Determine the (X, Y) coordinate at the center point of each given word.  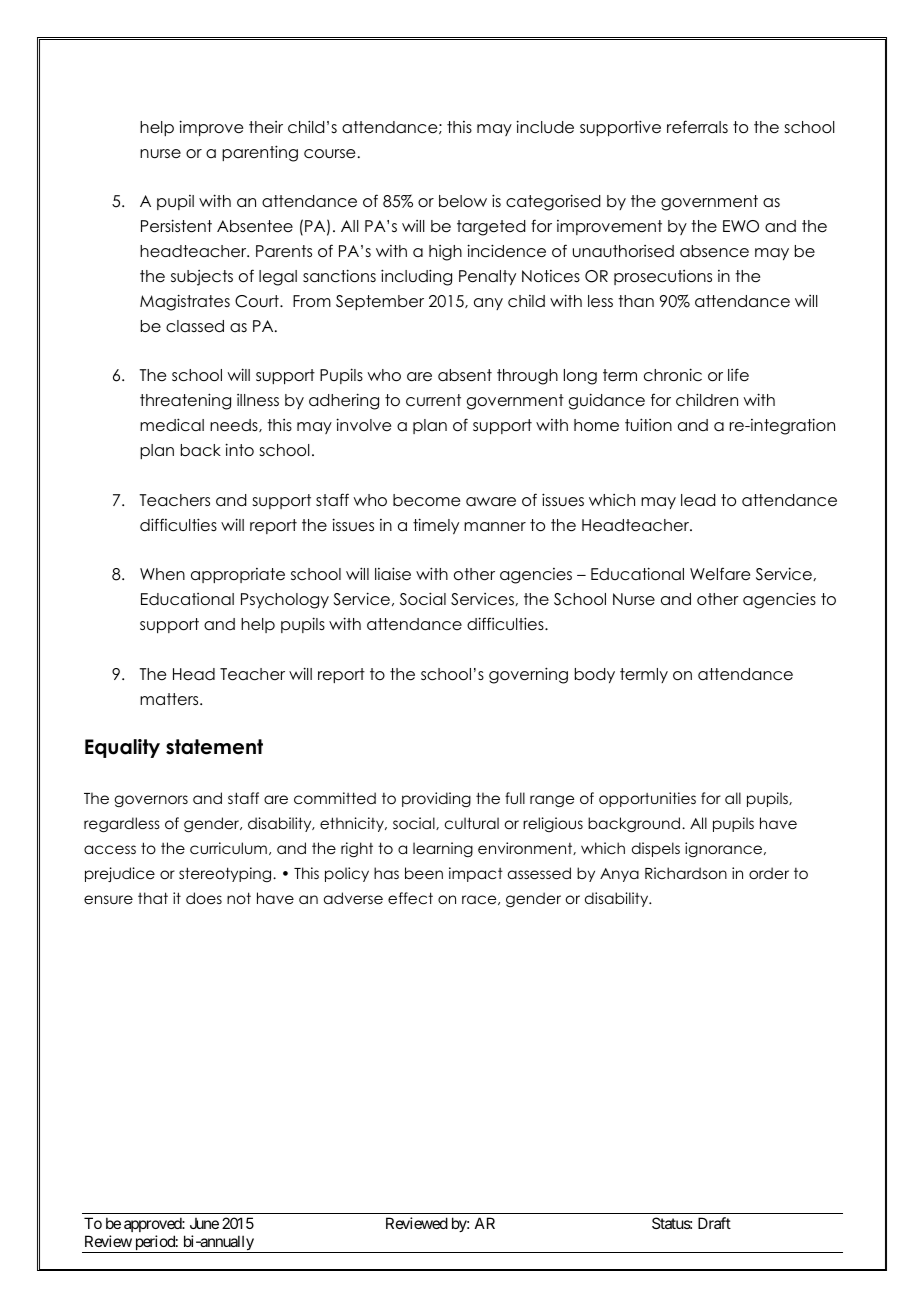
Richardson (686, 873)
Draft (714, 1223)
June (204, 1223)
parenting (260, 153)
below (463, 201)
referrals (697, 127)
